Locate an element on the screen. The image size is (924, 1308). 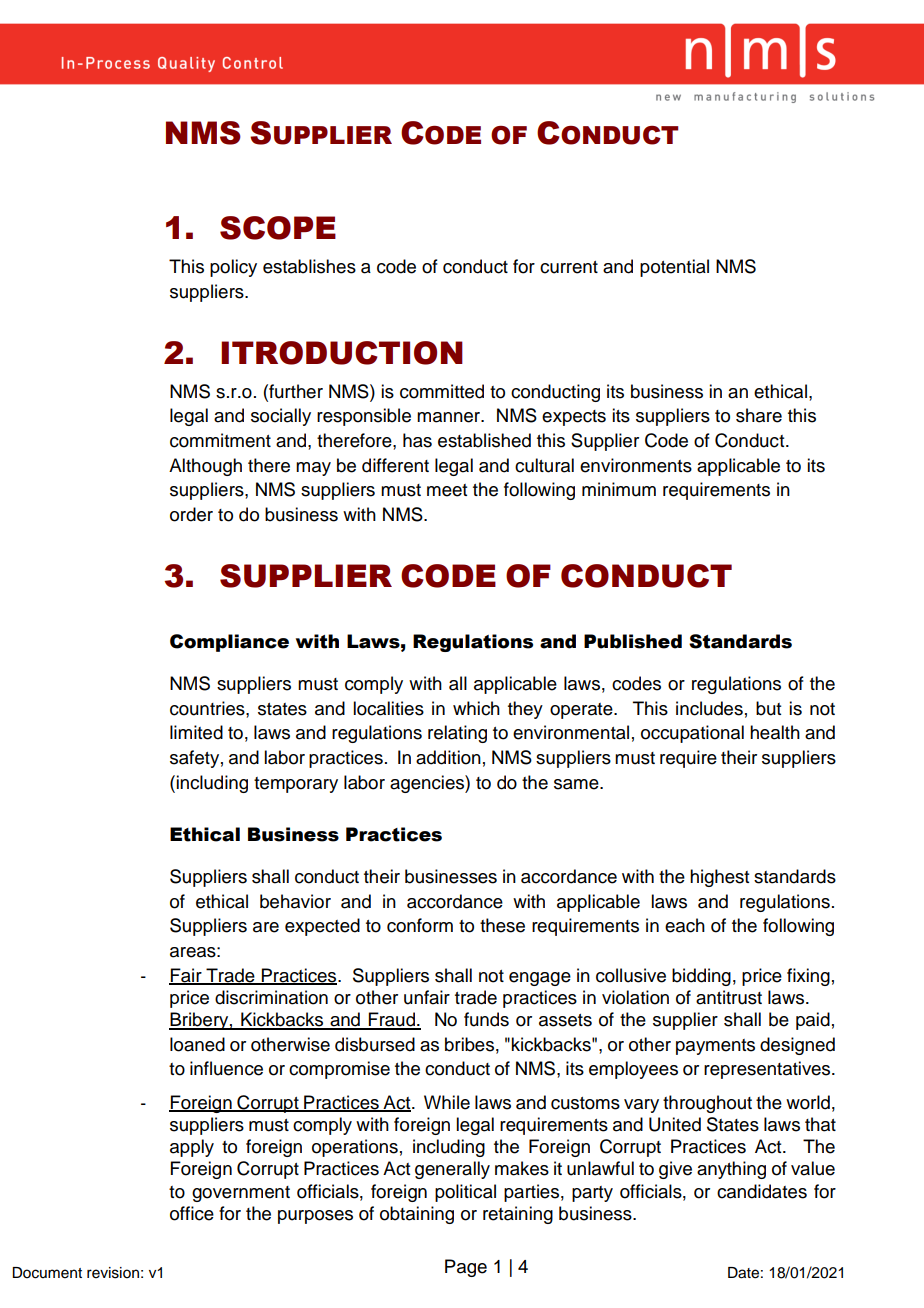
establishes is located at coordinates (309, 266).
